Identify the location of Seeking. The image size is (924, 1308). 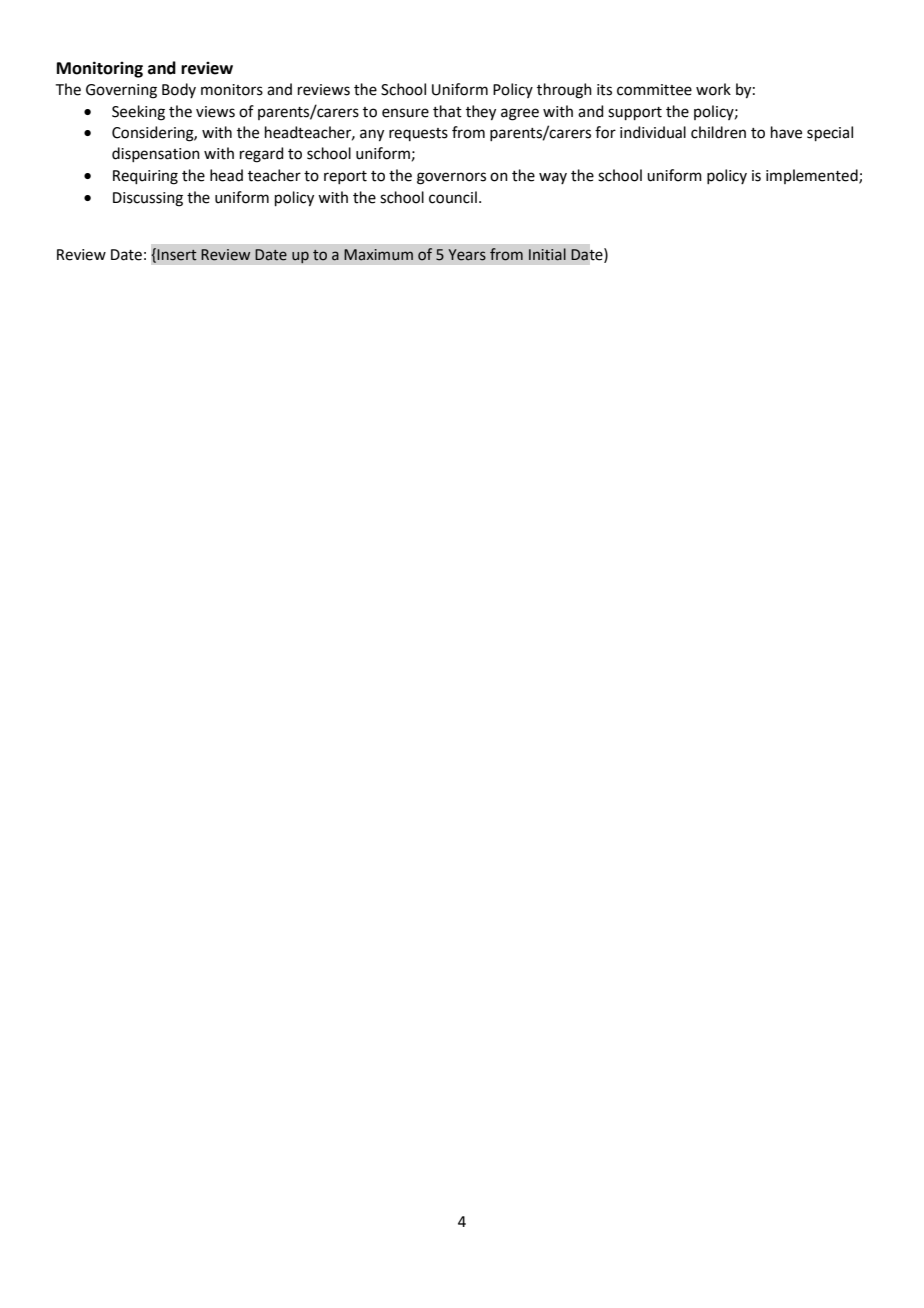
(138, 113).
